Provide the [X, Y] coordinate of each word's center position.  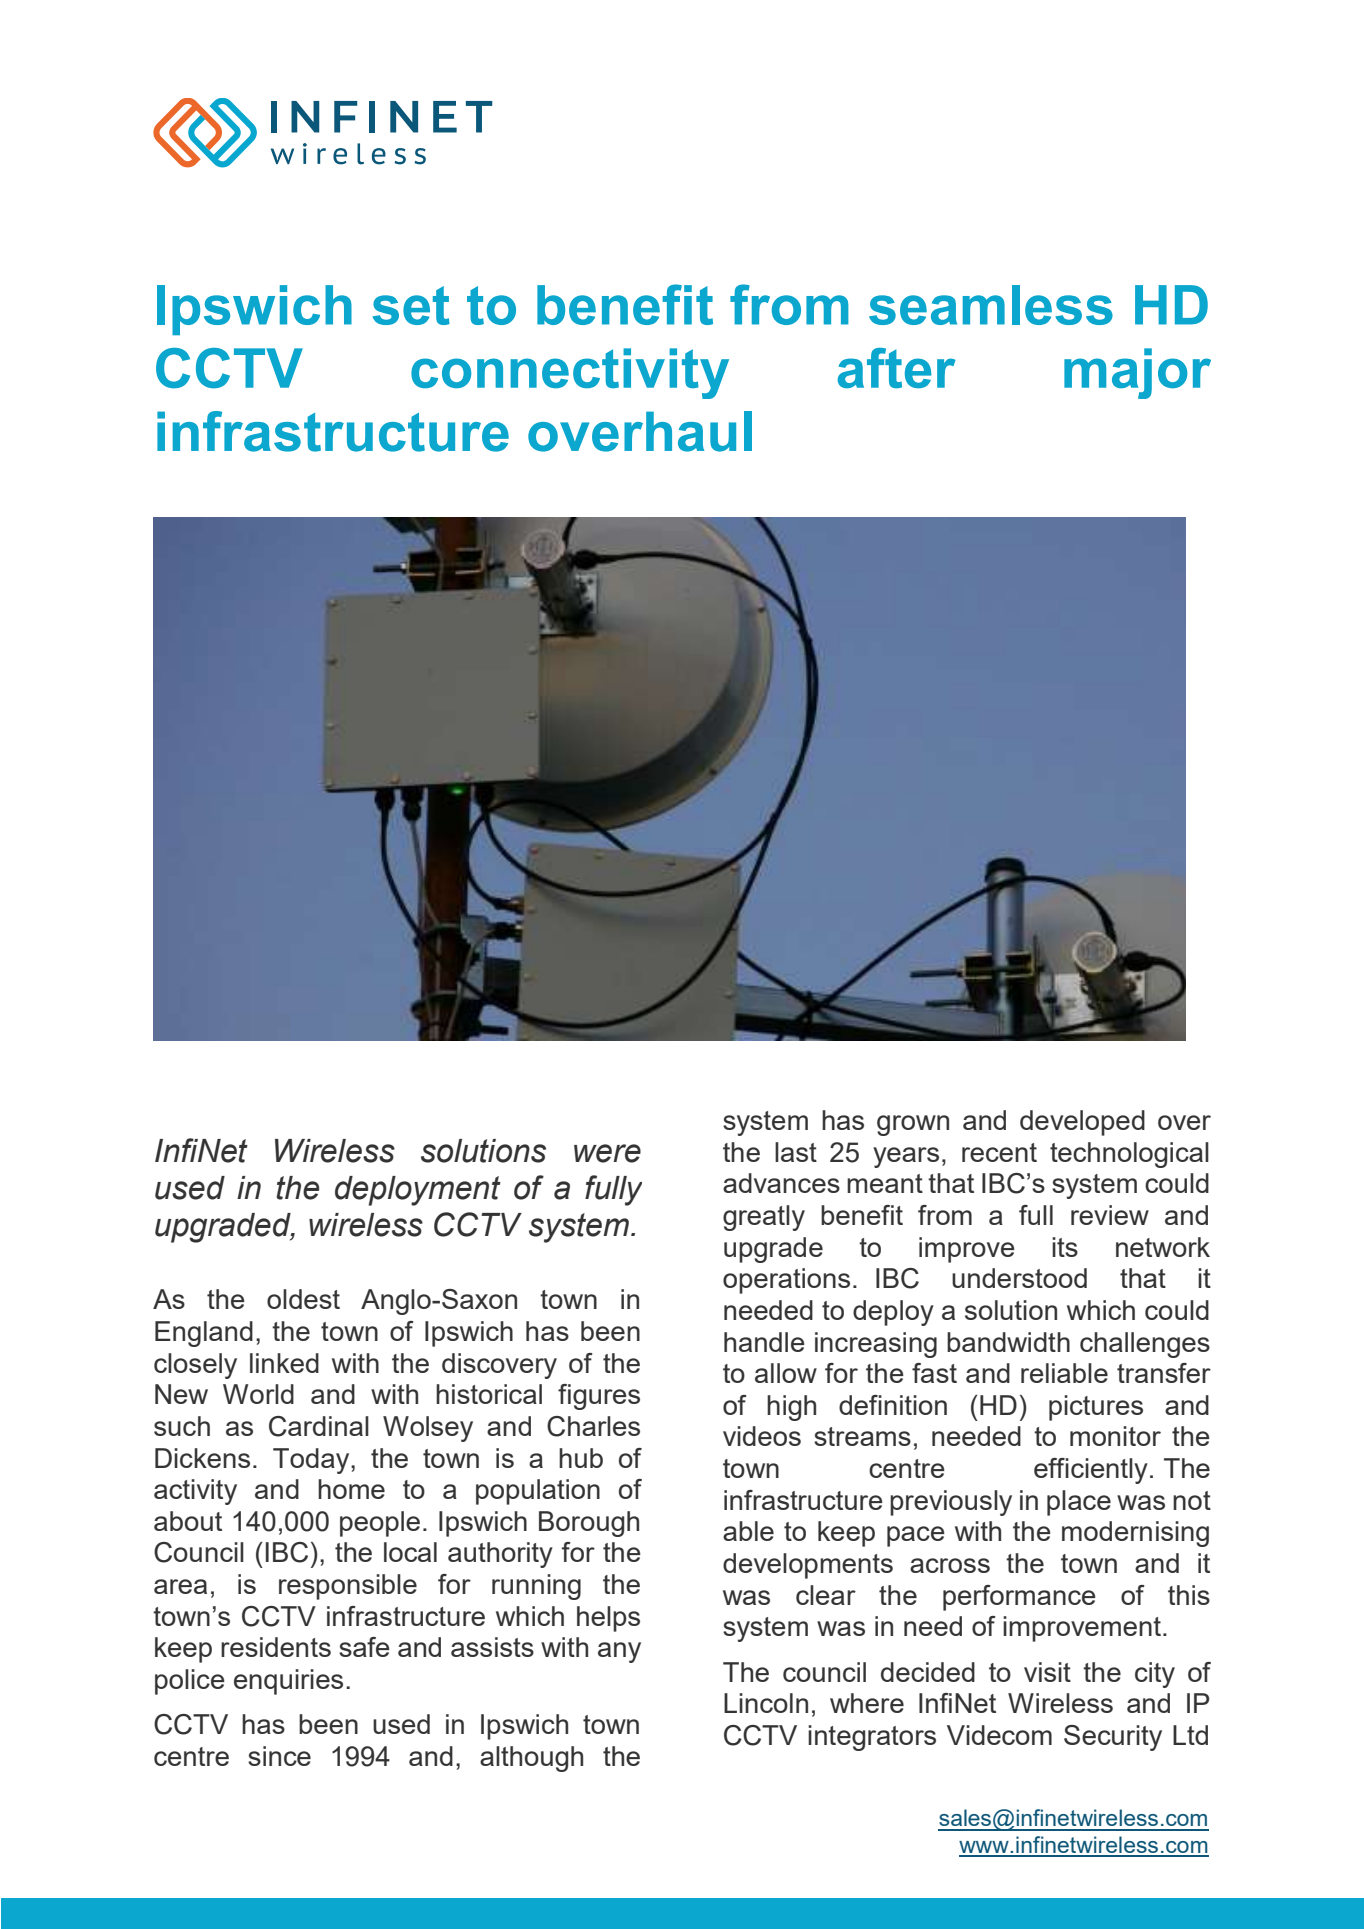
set [411, 305]
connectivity [570, 373]
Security [1113, 1738]
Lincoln [766, 1703]
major [1137, 373]
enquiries [288, 1682]
